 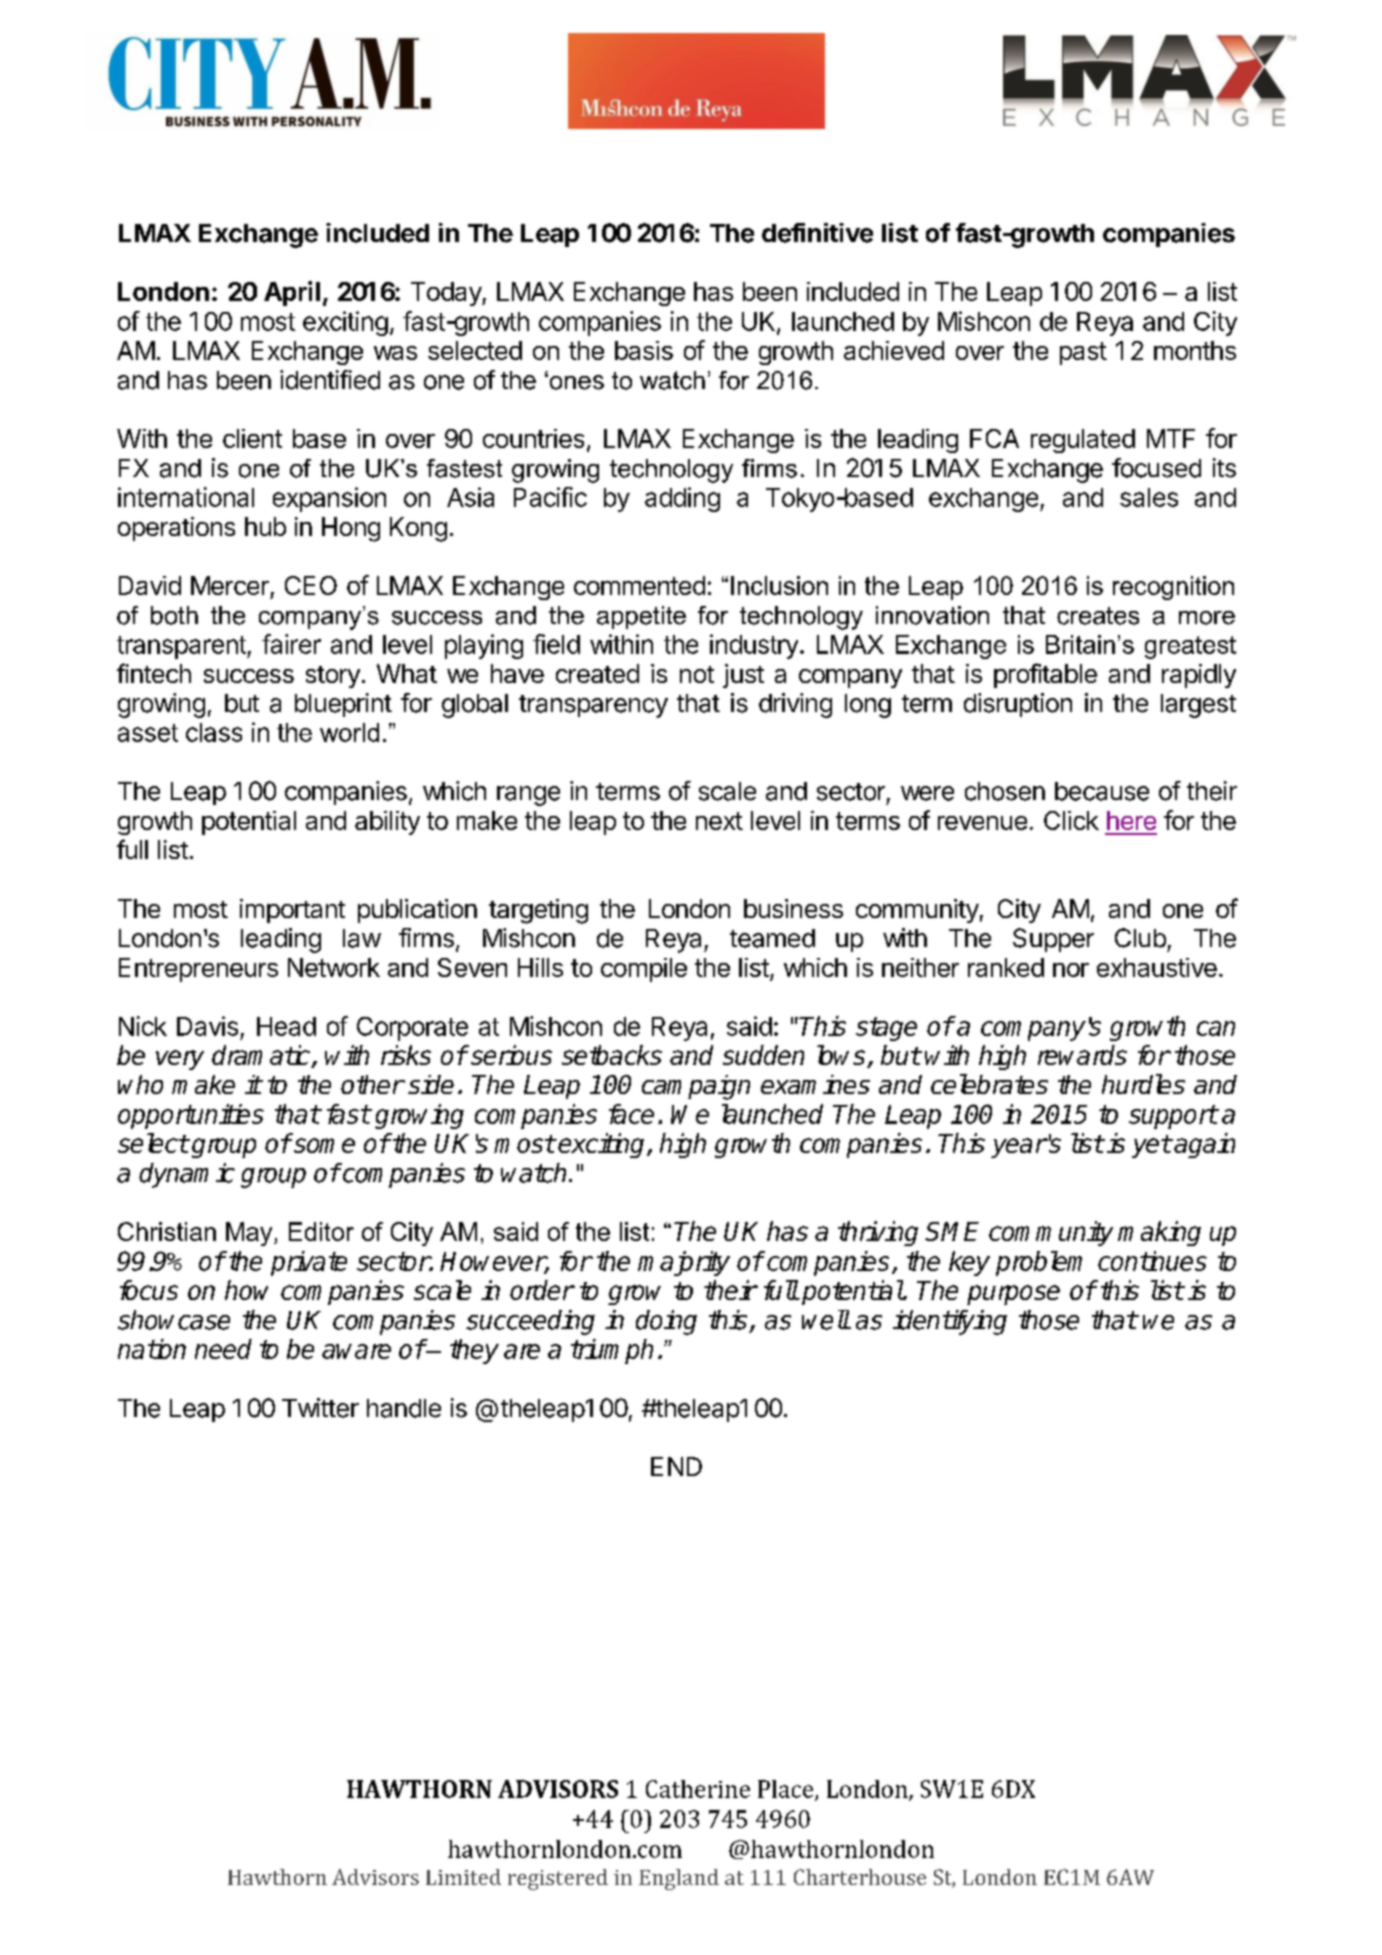 I want to click on past, so click(x=1083, y=353).
